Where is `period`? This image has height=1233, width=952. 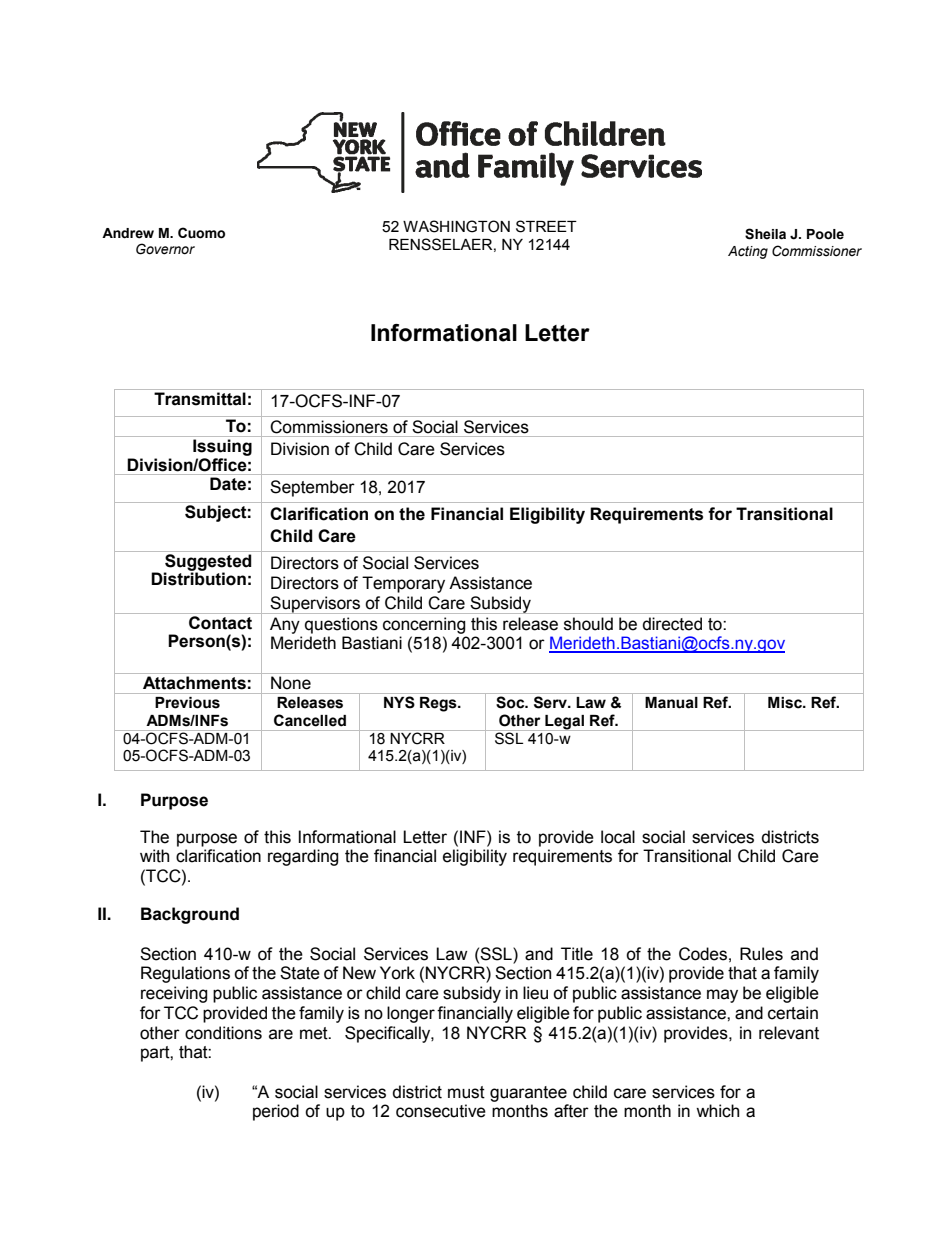
period is located at coordinates (276, 1112).
